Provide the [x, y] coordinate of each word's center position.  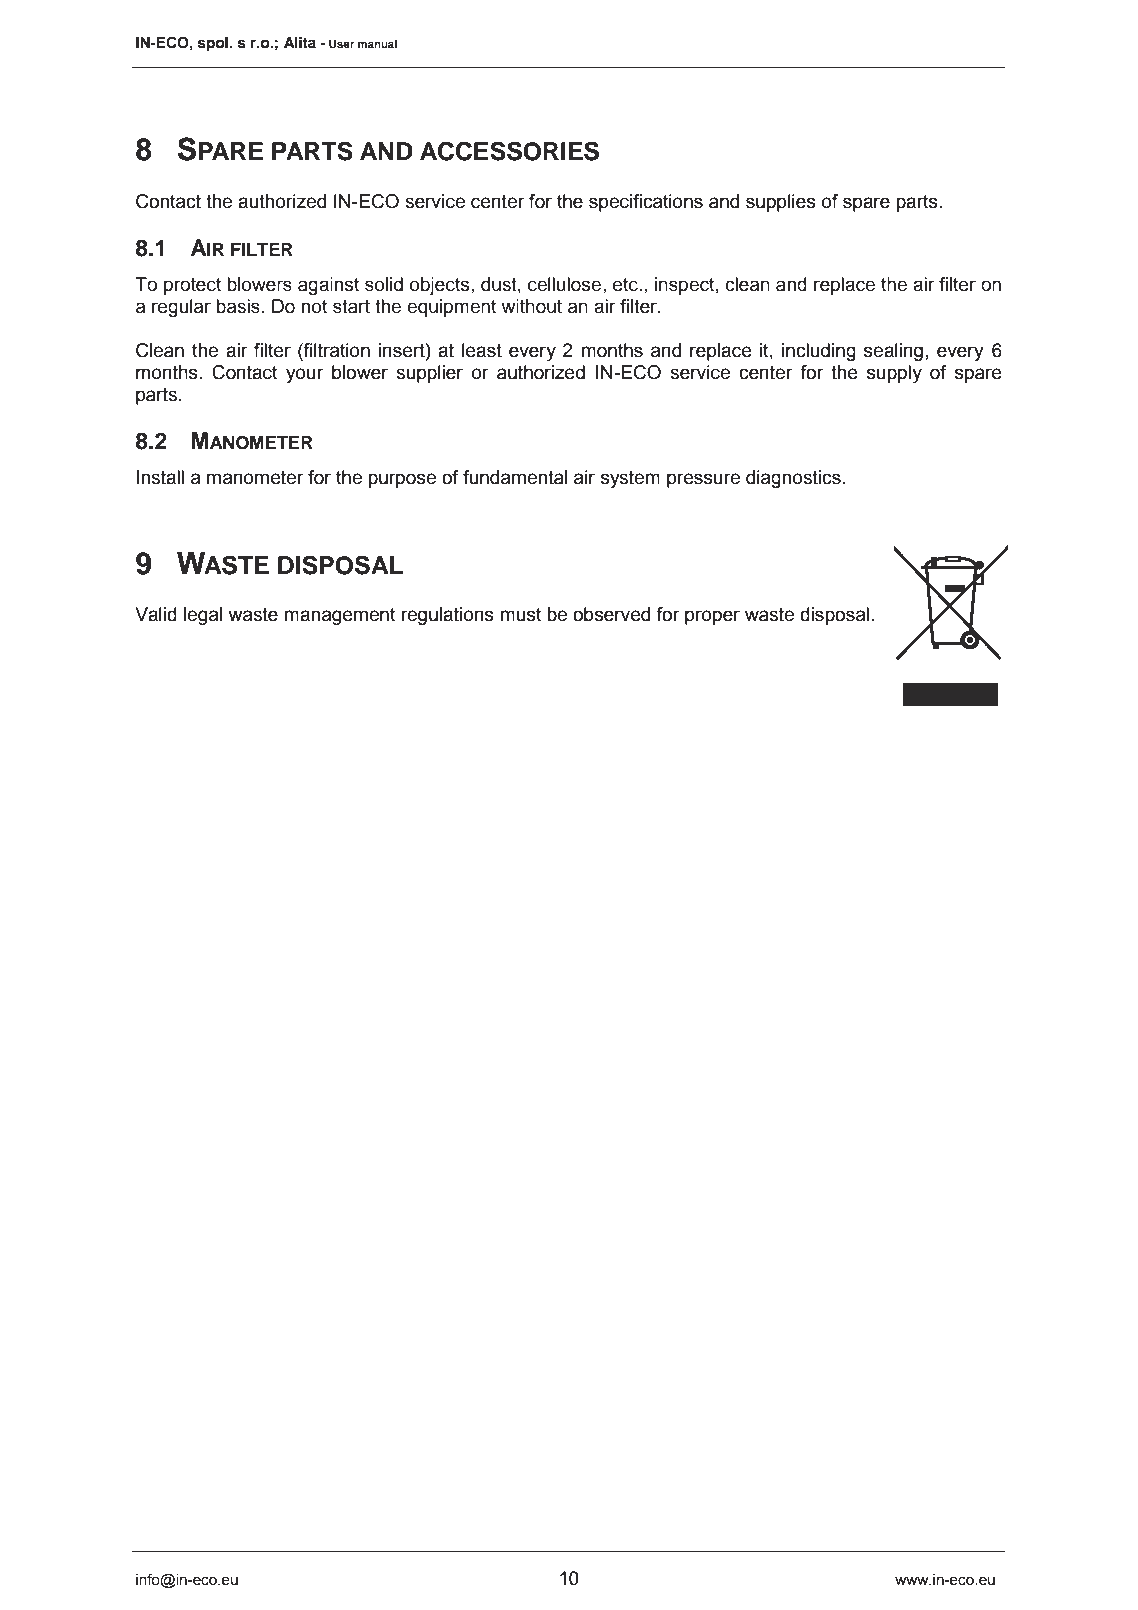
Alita [300, 42]
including [819, 352]
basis [238, 306]
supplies [780, 203]
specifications [646, 203]
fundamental [515, 477]
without [532, 306]
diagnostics [793, 479]
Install [160, 477]
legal [203, 616]
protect [192, 286]
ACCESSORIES [509, 151]
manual [377, 43]
